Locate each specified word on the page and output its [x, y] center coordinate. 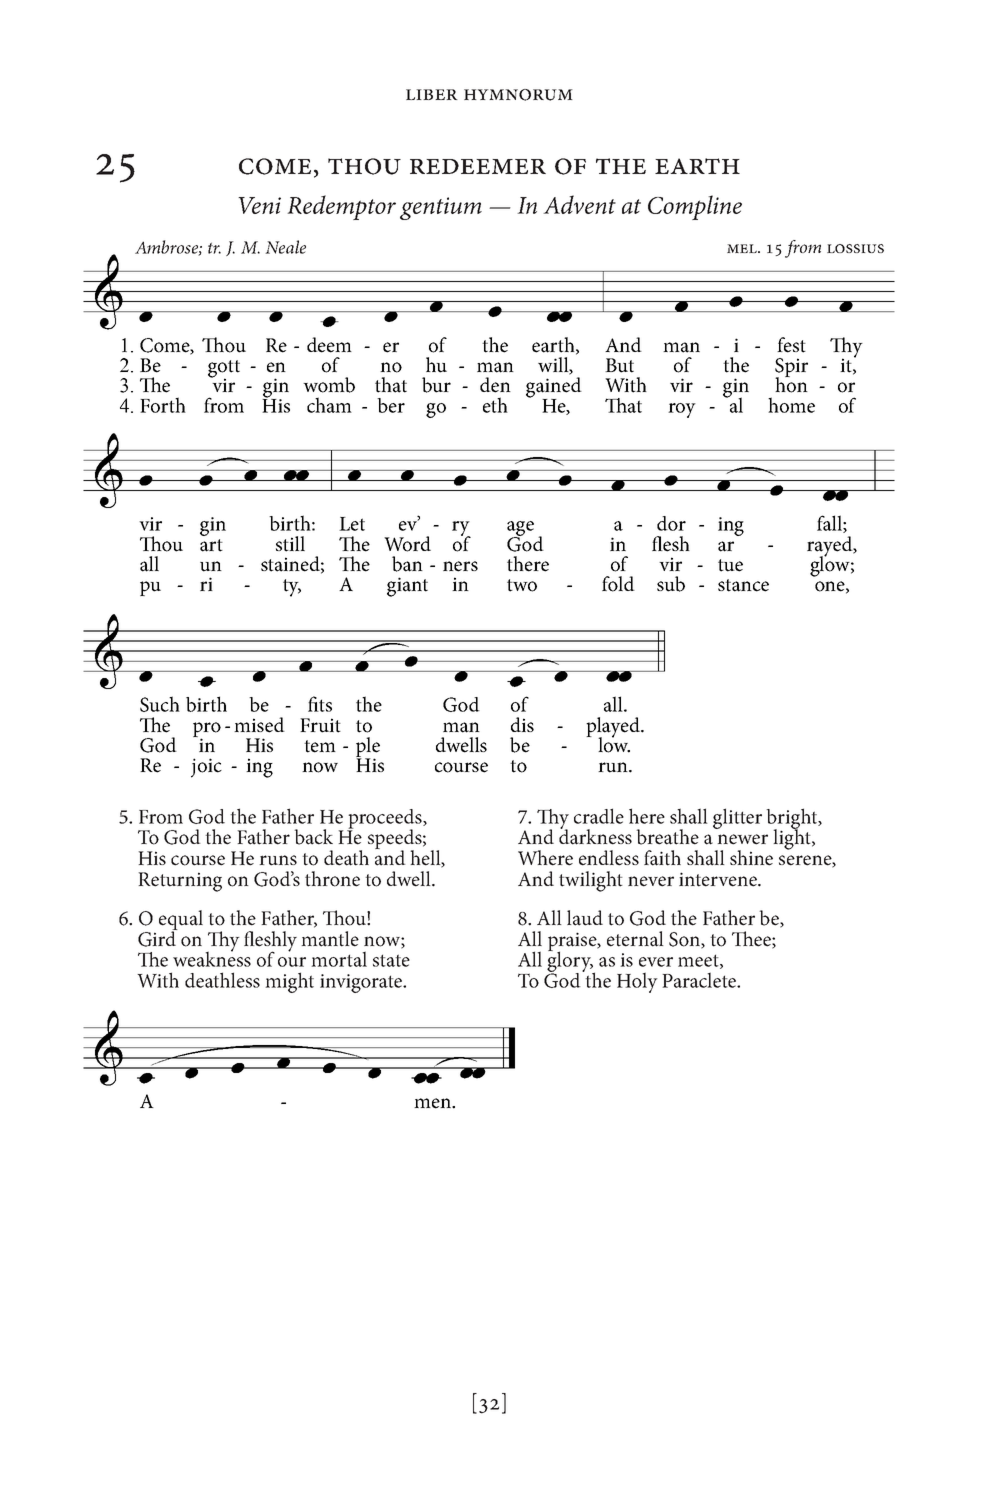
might [289, 982]
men [433, 1103]
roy [682, 410]
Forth [163, 405]
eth [495, 405]
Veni [259, 205]
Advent [579, 204]
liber [432, 94]
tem [320, 746]
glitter [737, 818]
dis [522, 724]
